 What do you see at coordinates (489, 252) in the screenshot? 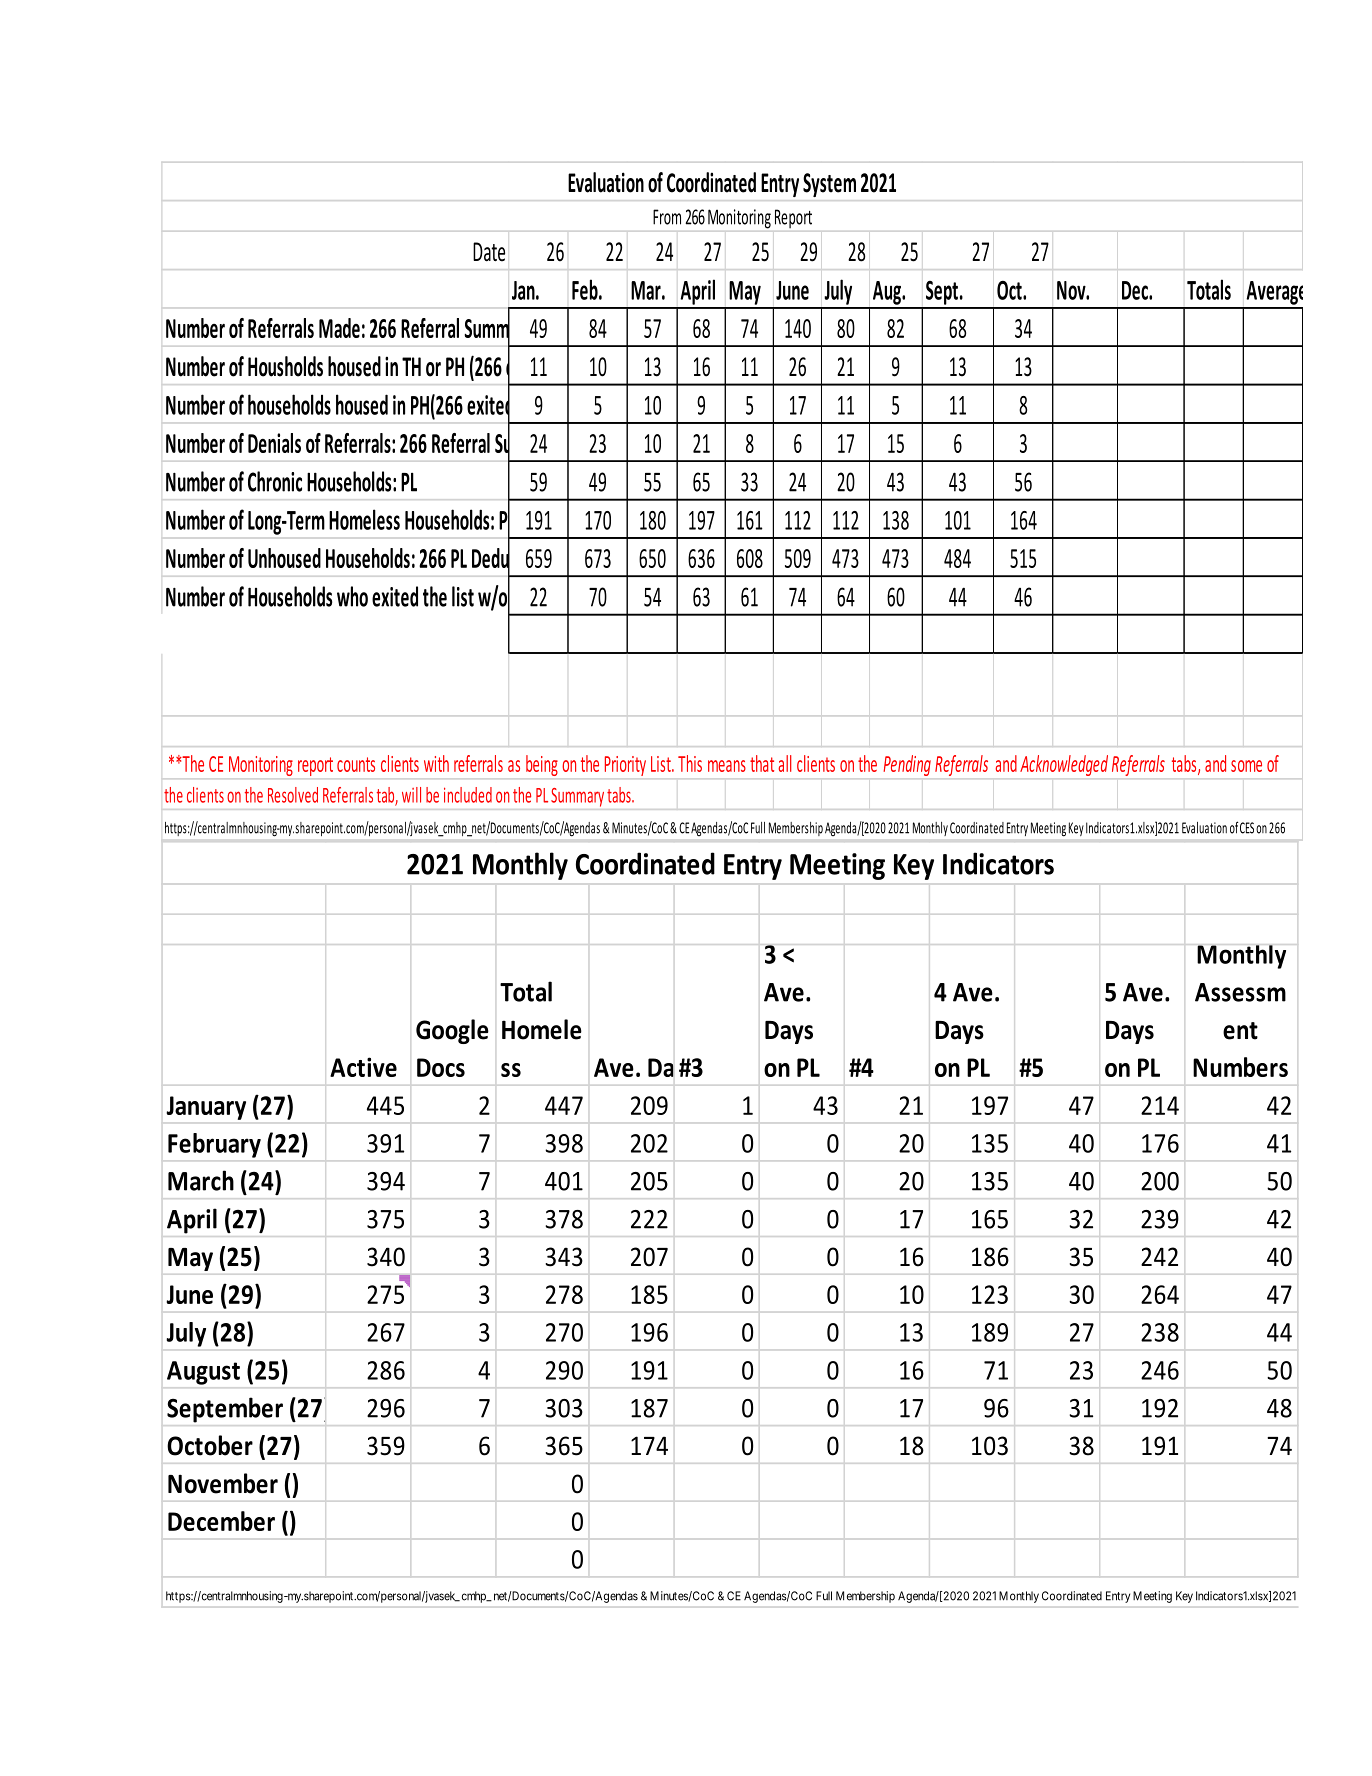
I see `Date` at bounding box center [489, 252].
